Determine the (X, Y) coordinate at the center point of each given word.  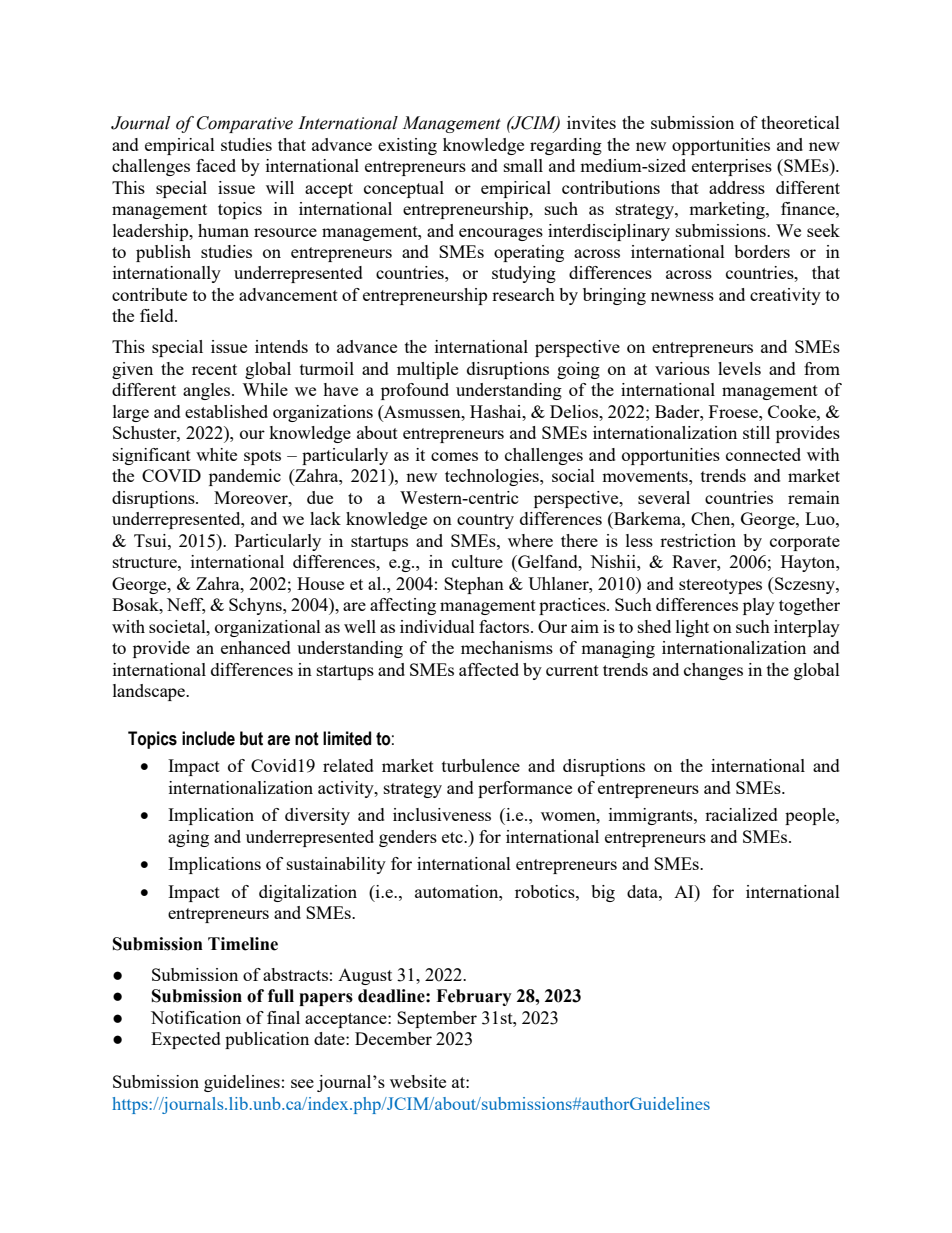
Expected (186, 1040)
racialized (741, 814)
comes (454, 456)
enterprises (732, 167)
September (437, 1019)
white (216, 454)
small (523, 165)
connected (763, 454)
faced (216, 165)
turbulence (481, 765)
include (208, 738)
